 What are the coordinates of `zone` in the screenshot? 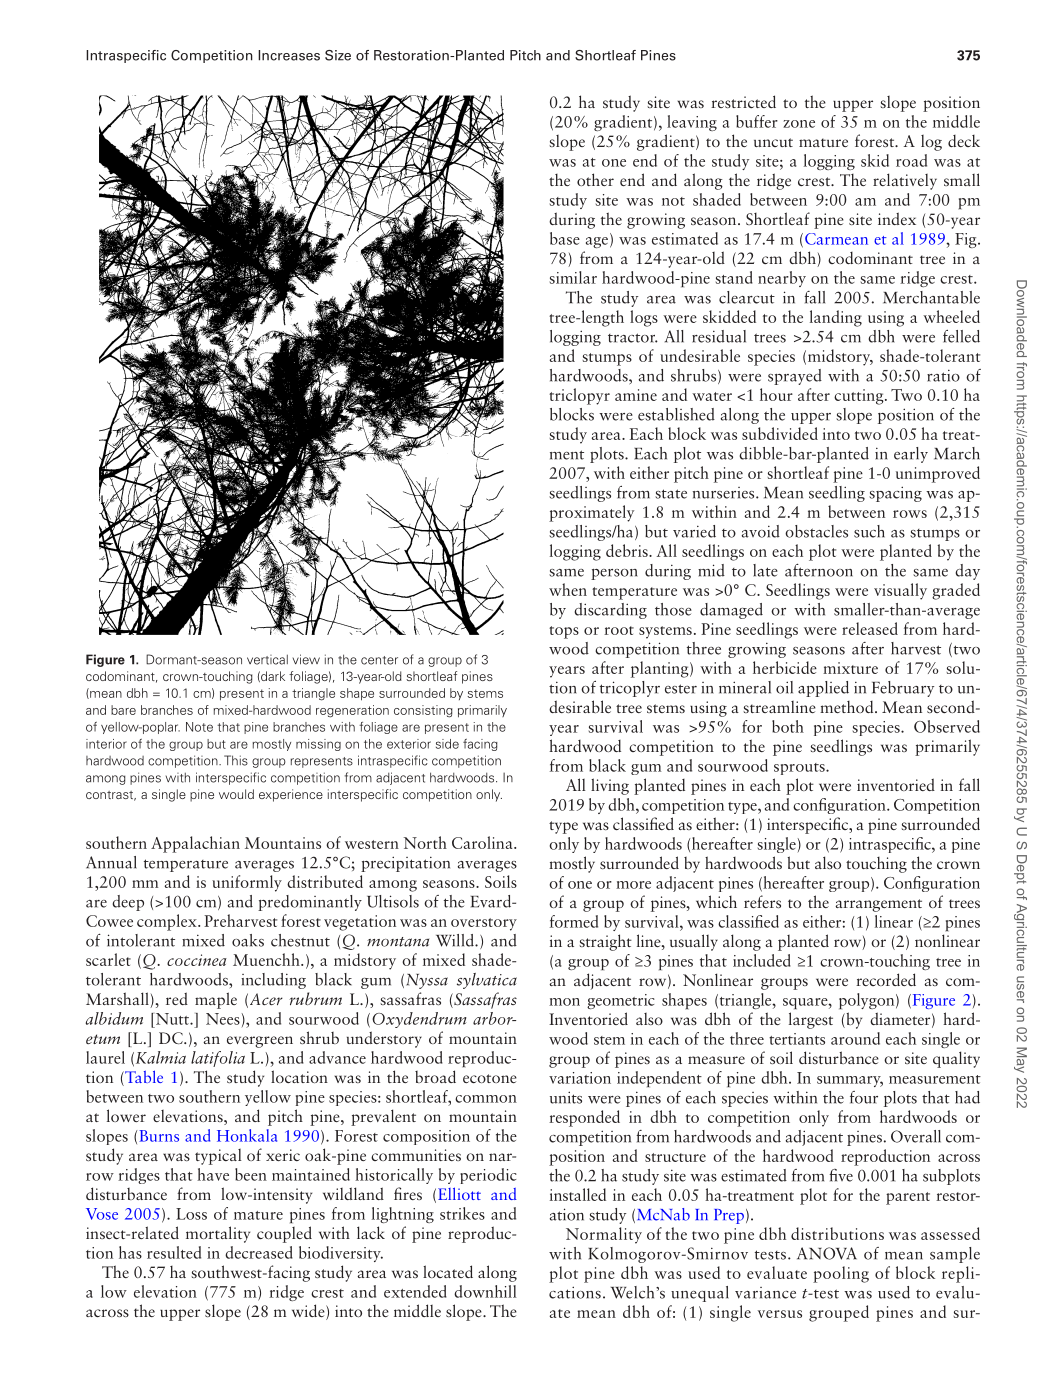 It's located at (799, 124).
